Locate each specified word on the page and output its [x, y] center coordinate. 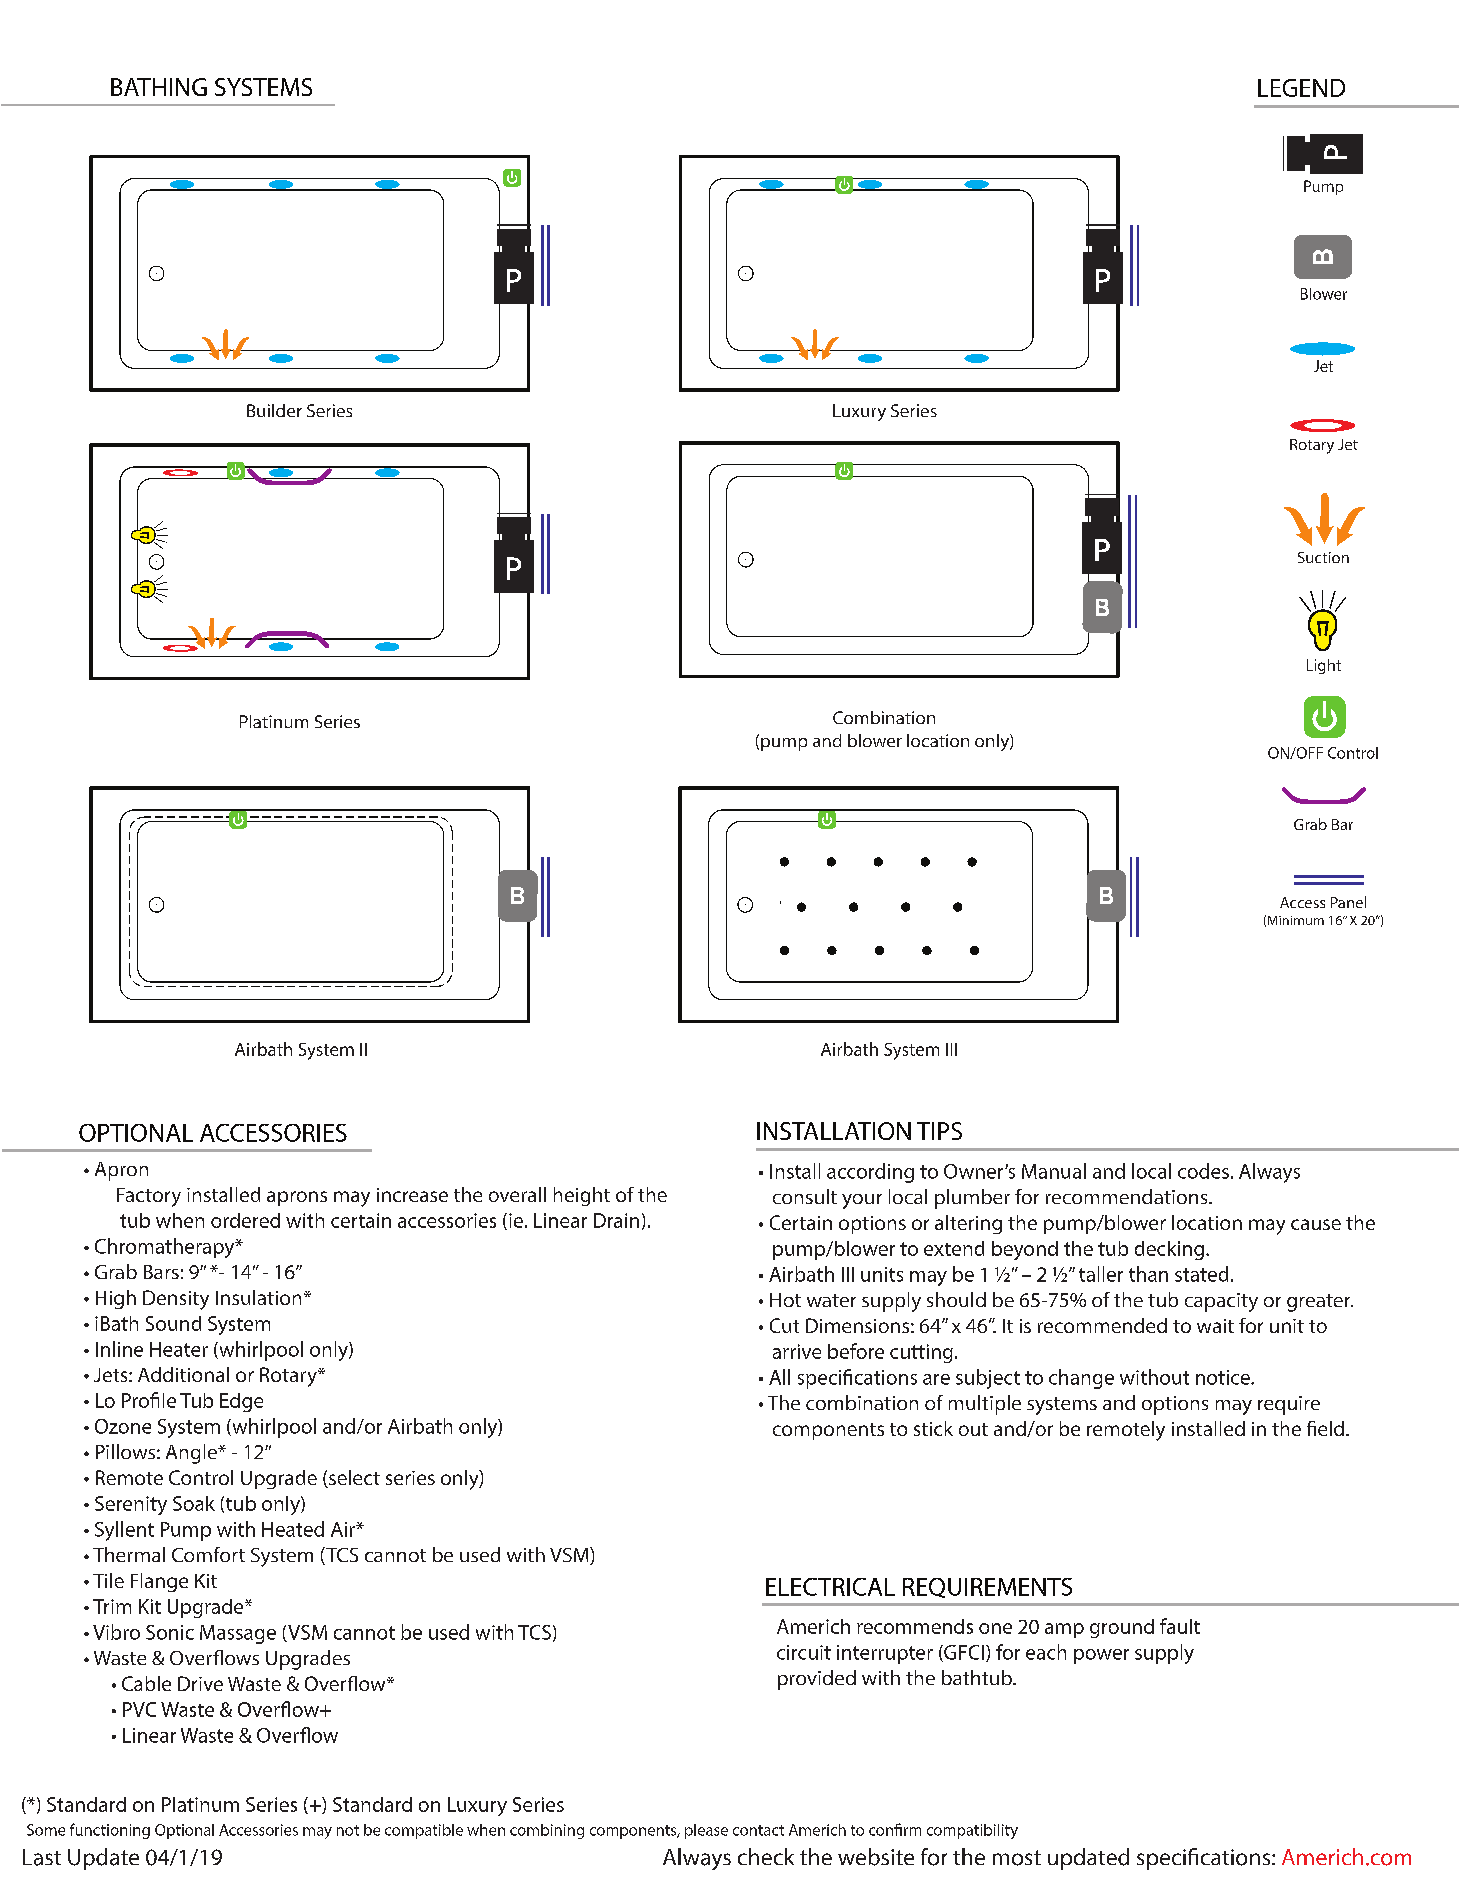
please [706, 1831]
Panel [1348, 902]
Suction [1323, 557]
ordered [245, 1220]
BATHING [159, 87]
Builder [274, 410]
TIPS [939, 1131]
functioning [110, 1831]
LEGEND [1301, 88]
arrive [797, 1351]
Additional [183, 1374]
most [1017, 1858]
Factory [149, 1197]
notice [1224, 1377]
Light [1324, 666]
